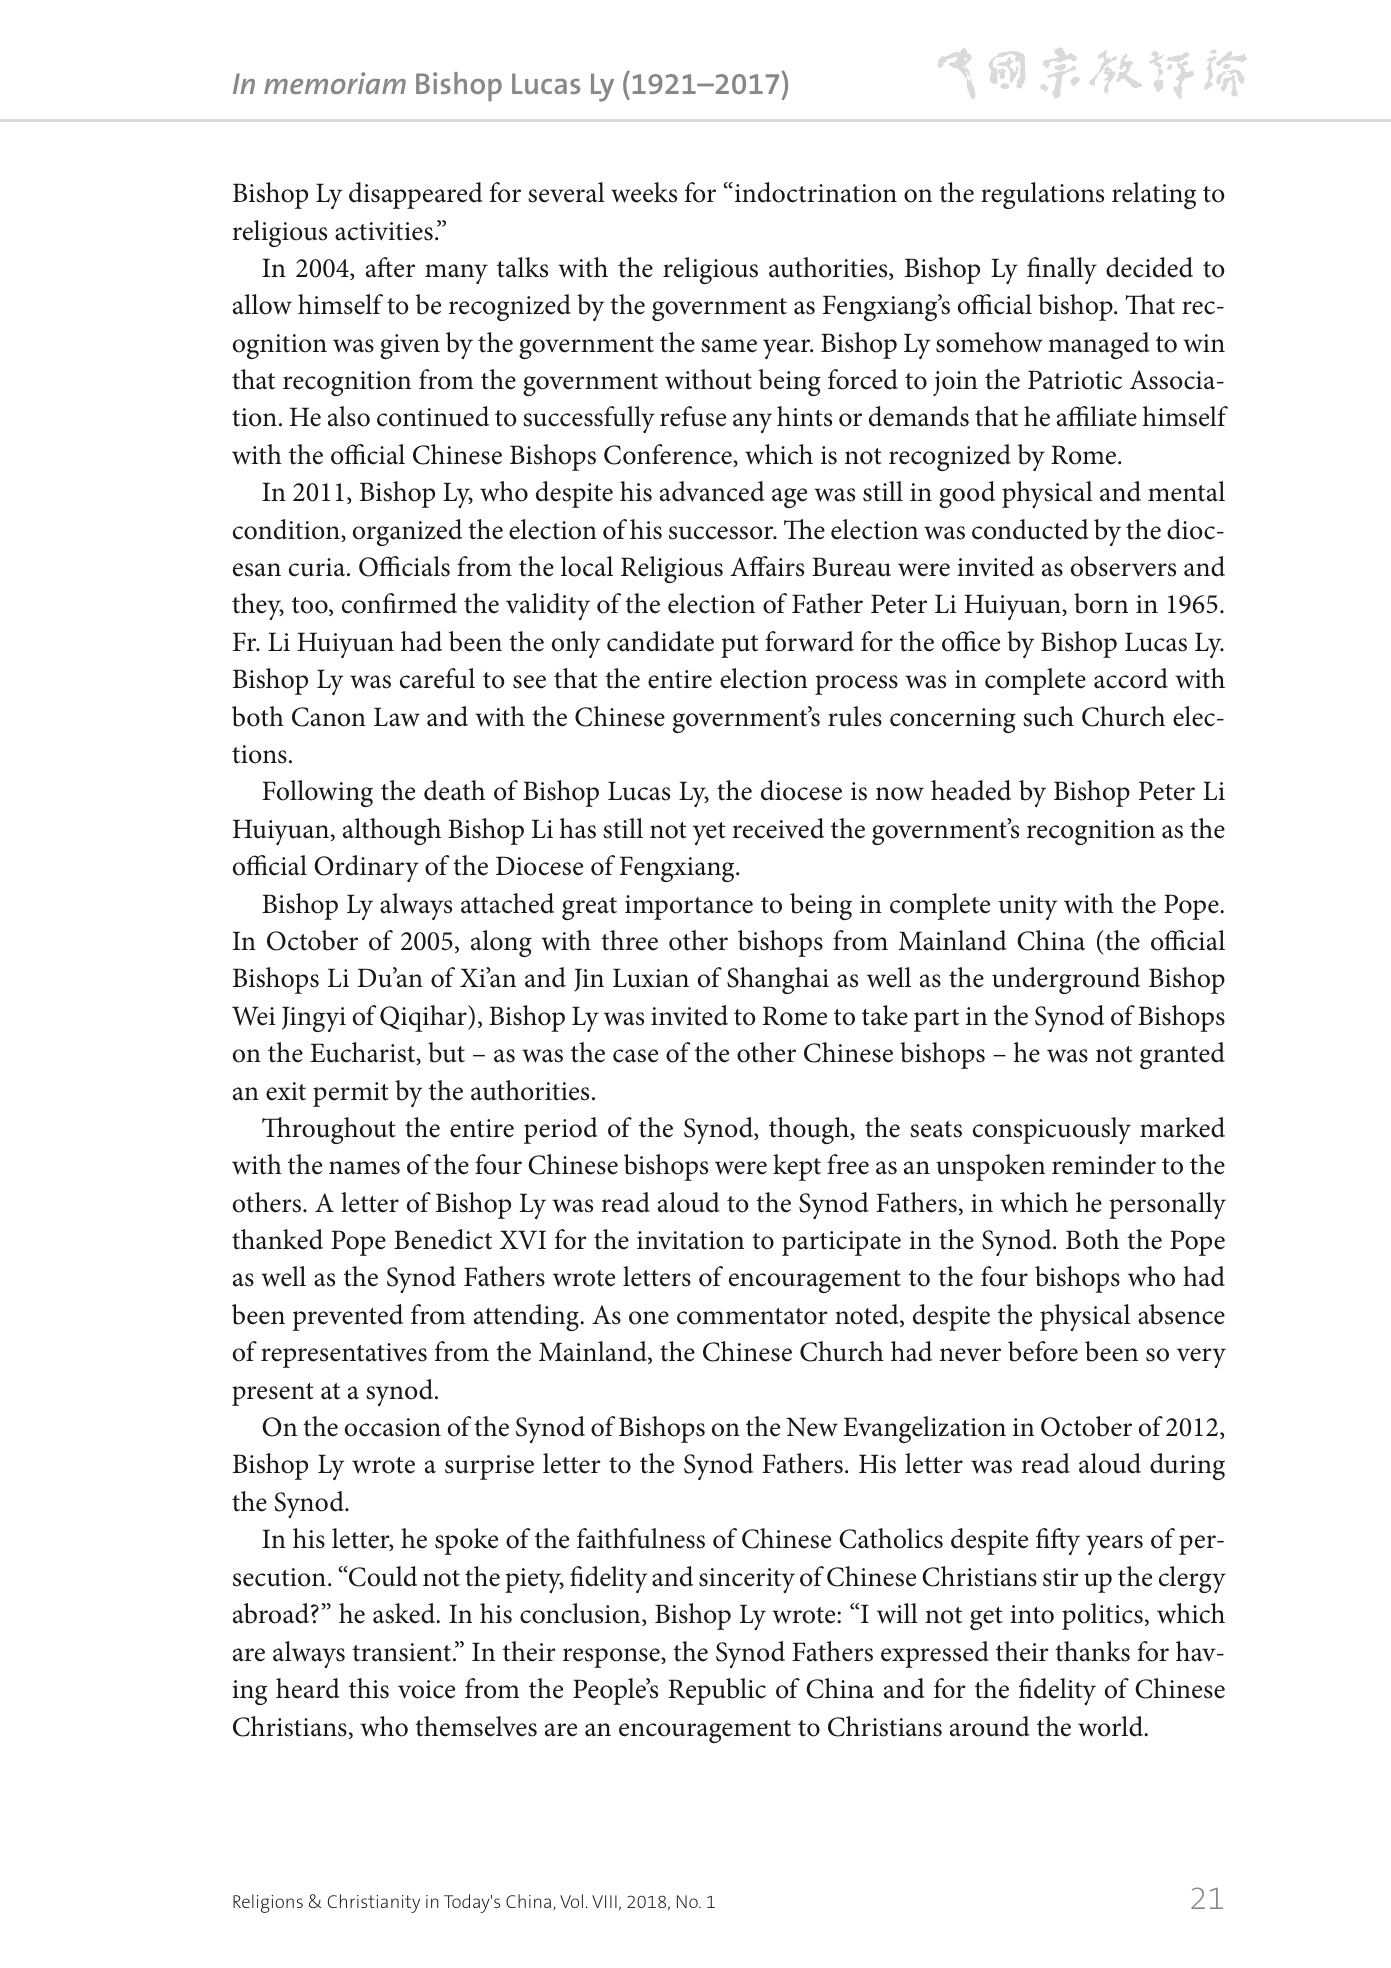 This image has height=1968, width=1391. I want to click on Shanghai, so click(778, 980).
